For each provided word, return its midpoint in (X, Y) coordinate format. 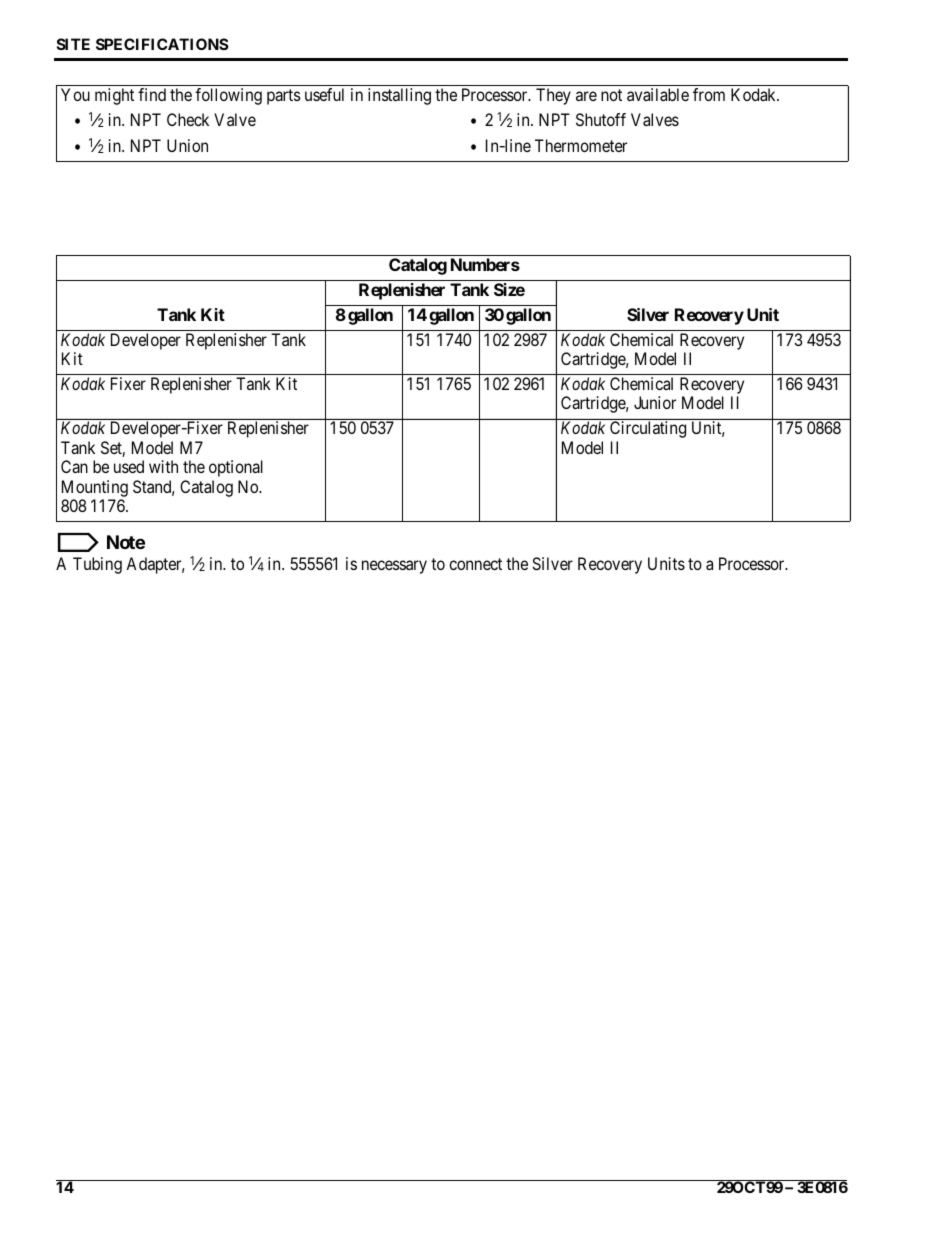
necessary (394, 567)
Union (187, 145)
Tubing (97, 565)
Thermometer (581, 145)
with (163, 466)
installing (399, 96)
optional (236, 468)
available (658, 94)
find (152, 94)
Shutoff (601, 119)
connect (475, 564)
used (129, 466)
